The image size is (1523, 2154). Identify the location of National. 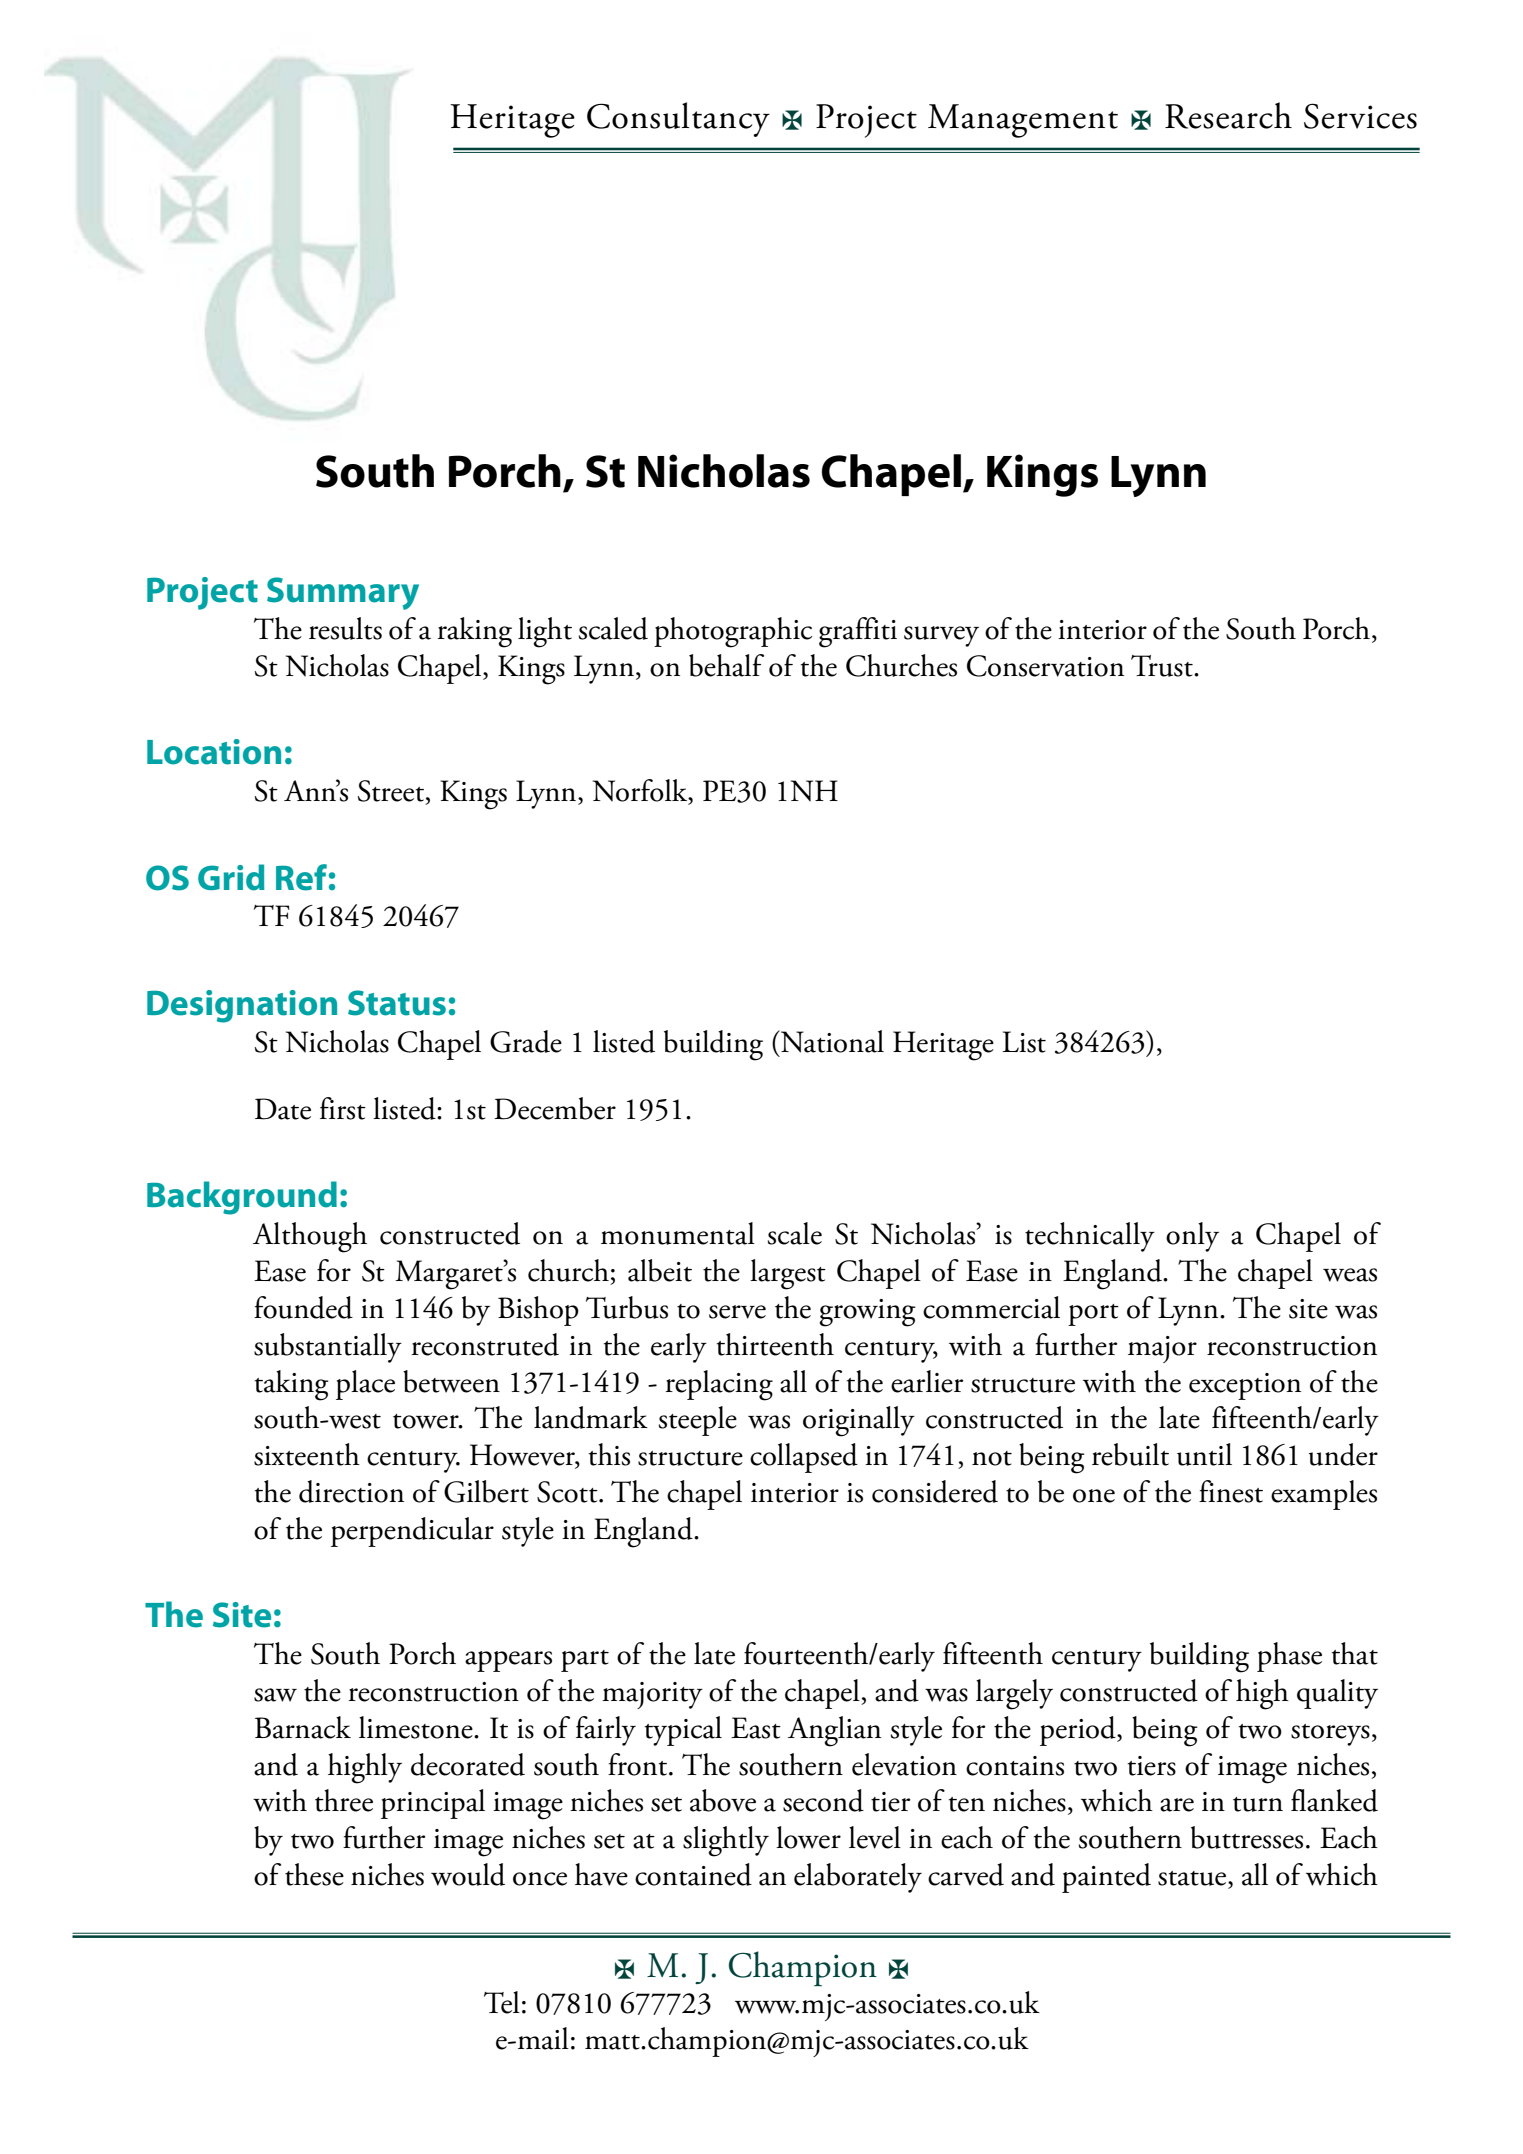
(831, 1041).
